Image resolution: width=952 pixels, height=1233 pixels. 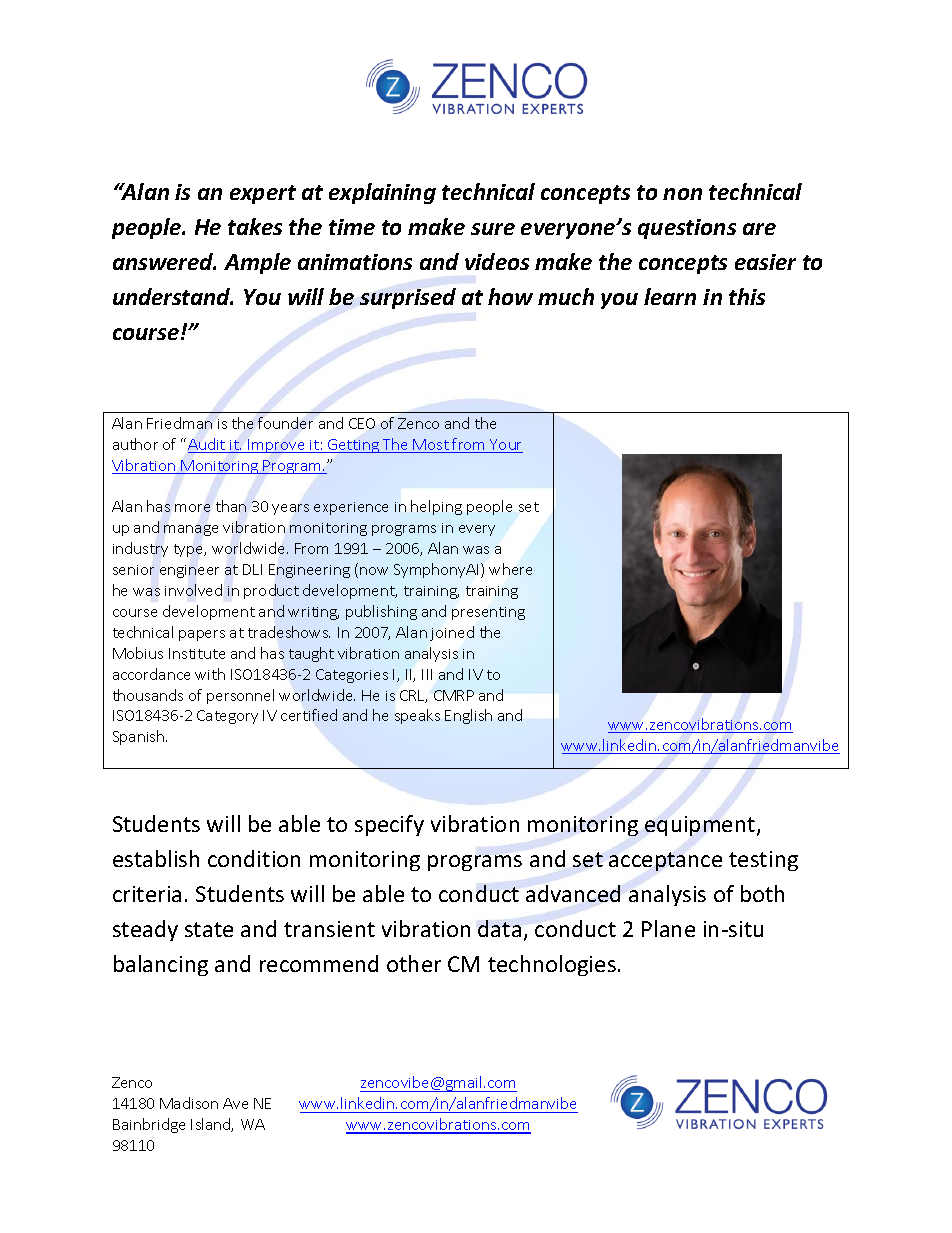 I want to click on III, so click(x=427, y=674).
